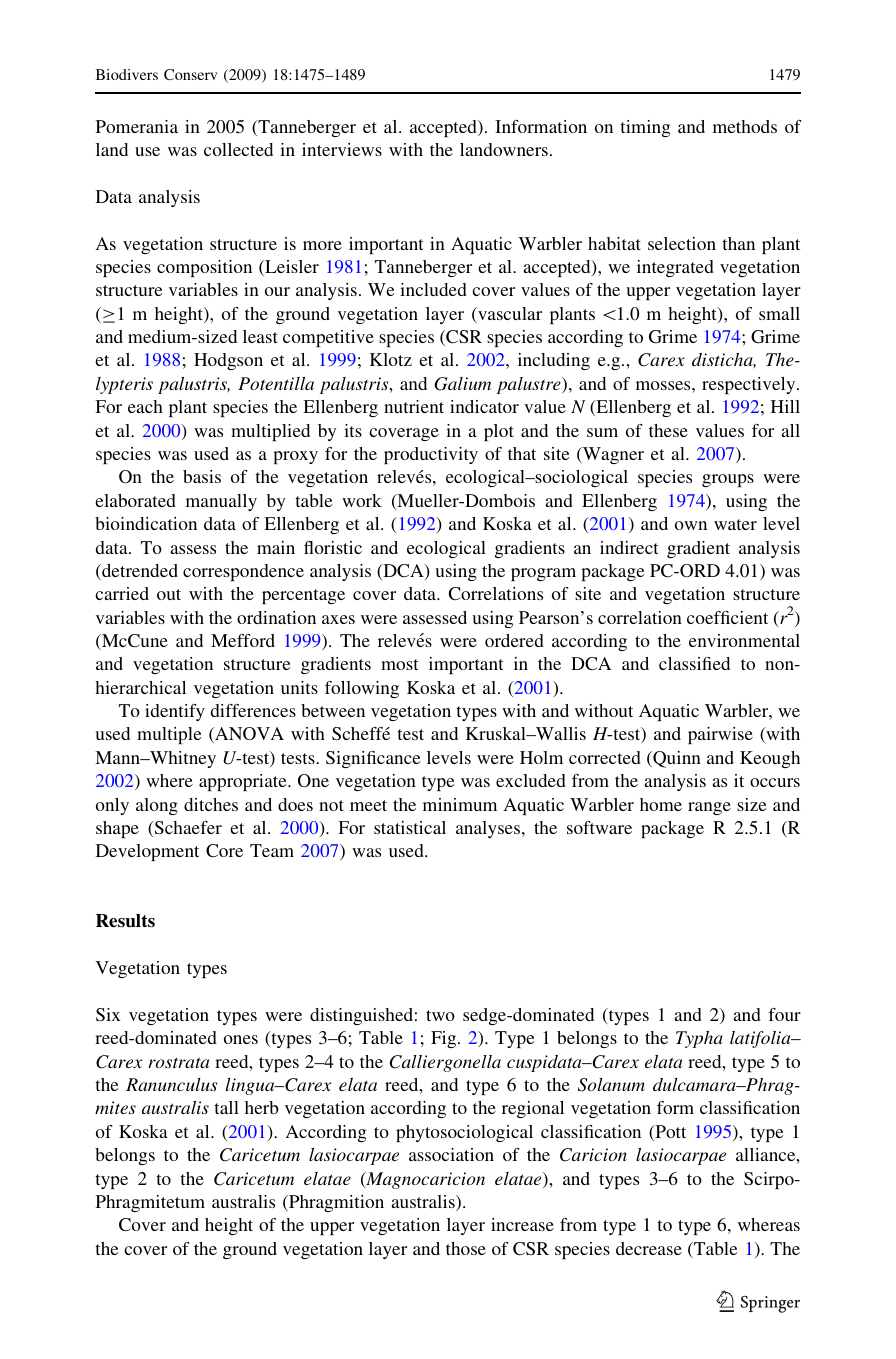  What do you see at coordinates (145, 406) in the image?
I see `each` at bounding box center [145, 406].
